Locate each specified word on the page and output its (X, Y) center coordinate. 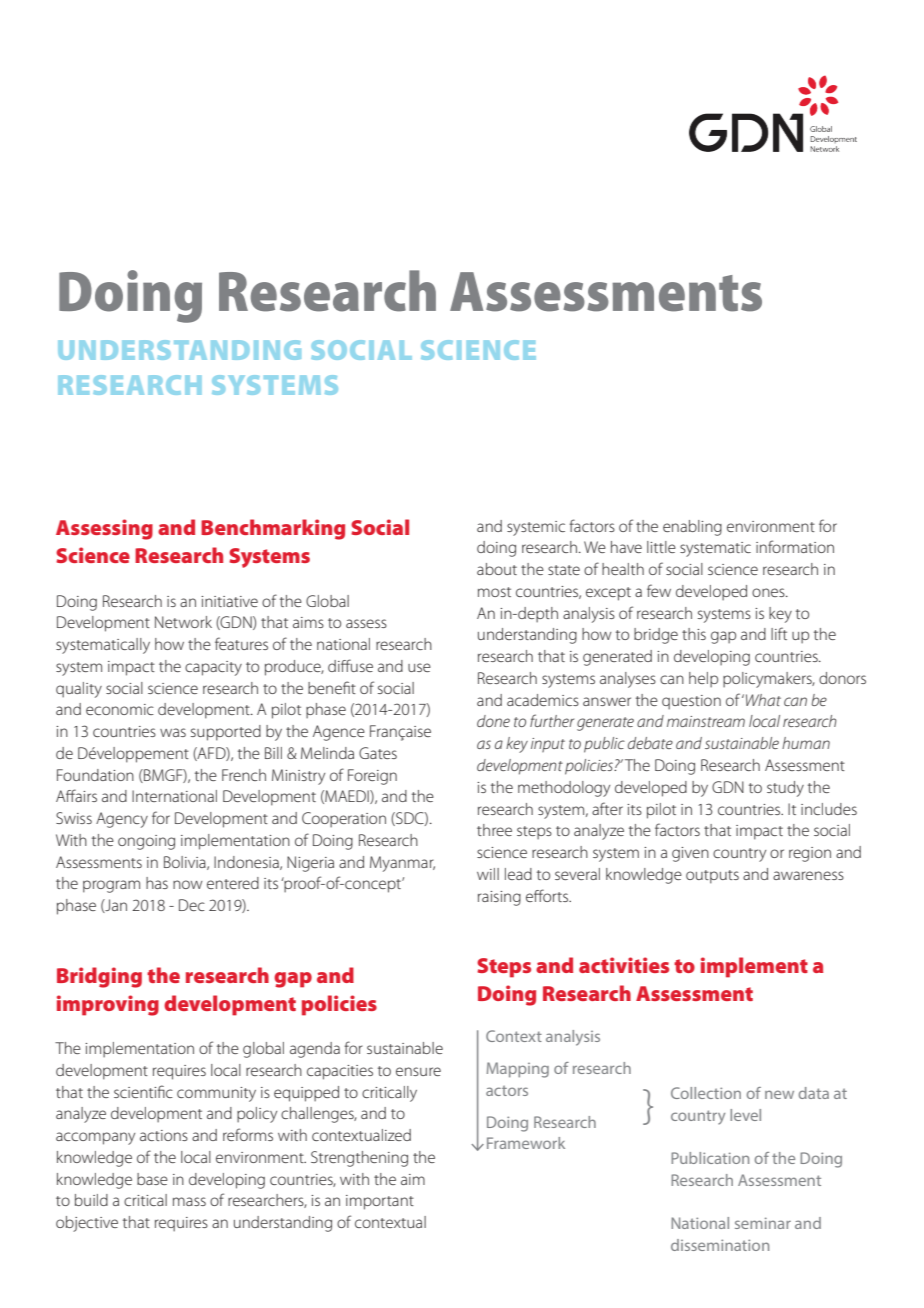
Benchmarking (273, 529)
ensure (418, 1071)
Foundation (95, 775)
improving (108, 1005)
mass (189, 1201)
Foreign (372, 777)
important (380, 1202)
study (785, 789)
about (497, 569)
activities (624, 965)
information (795, 546)
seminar (763, 1223)
